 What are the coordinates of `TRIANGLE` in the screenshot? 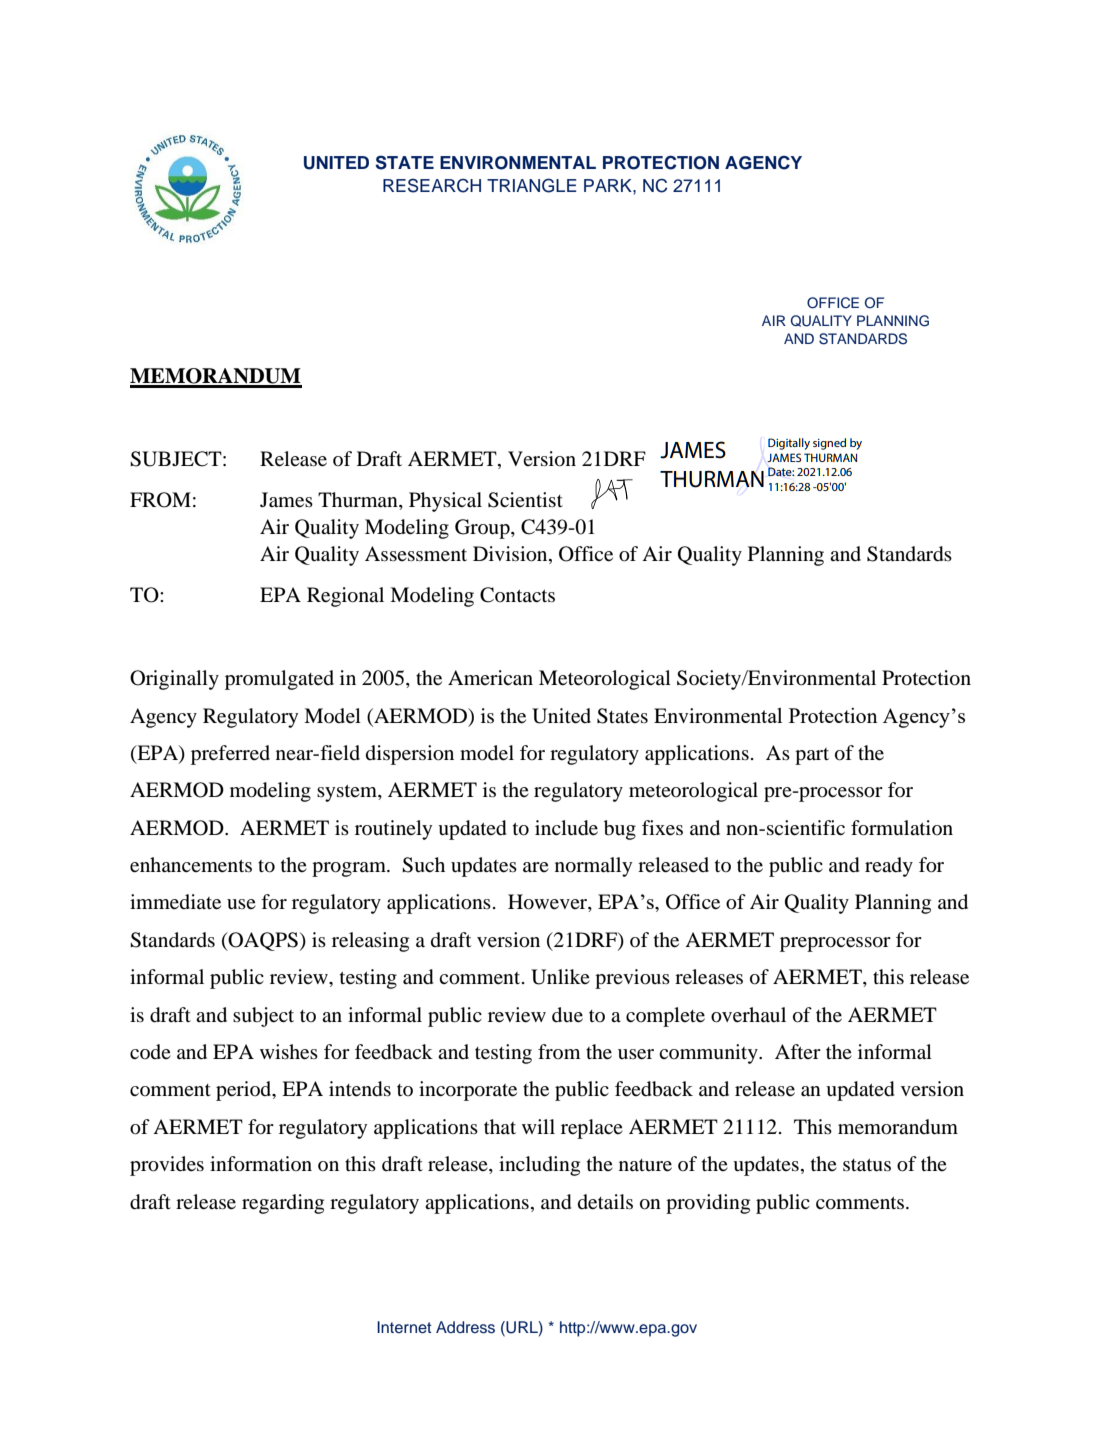 It's located at (532, 185).
